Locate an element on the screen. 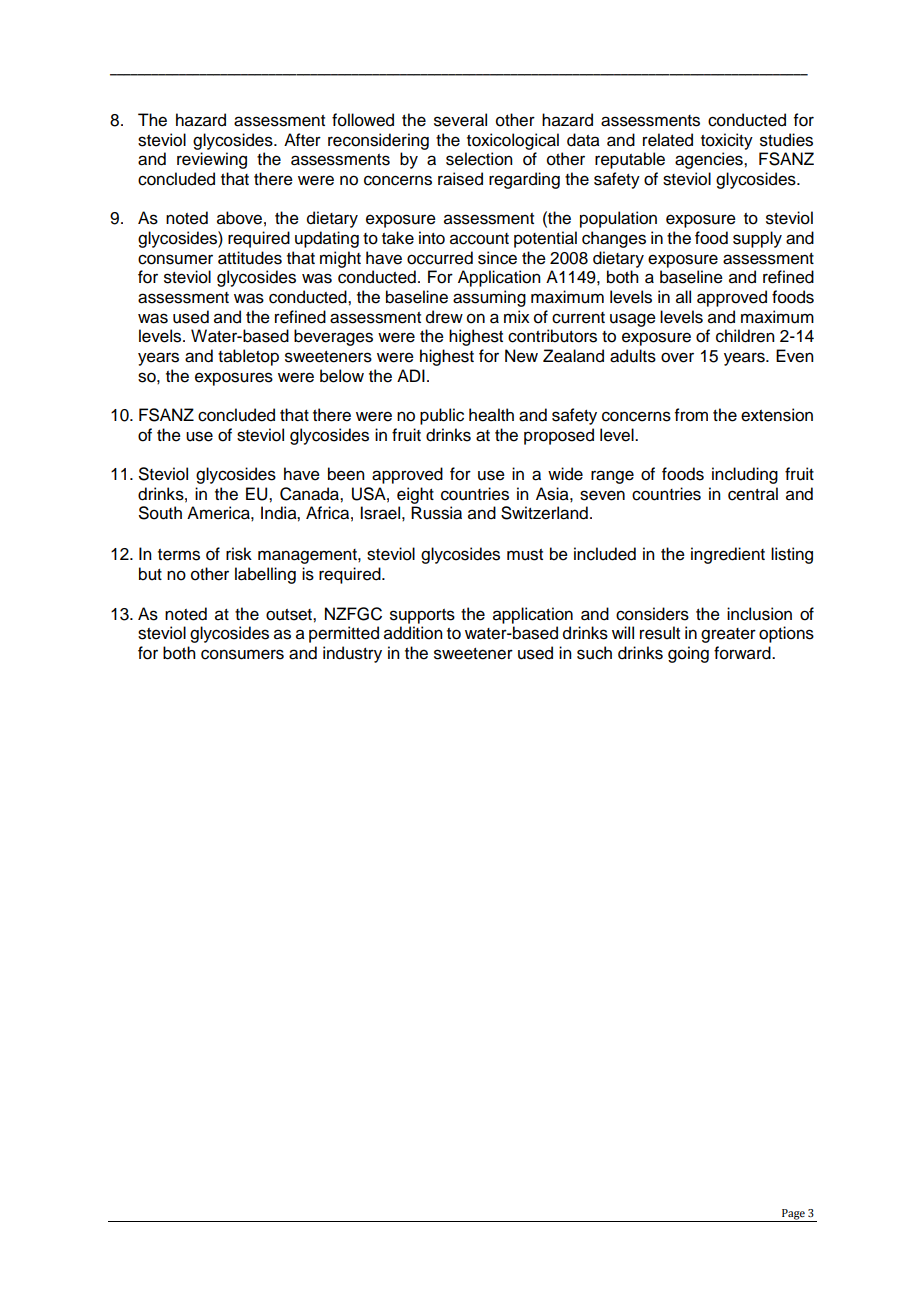  central is located at coordinates (753, 494).
